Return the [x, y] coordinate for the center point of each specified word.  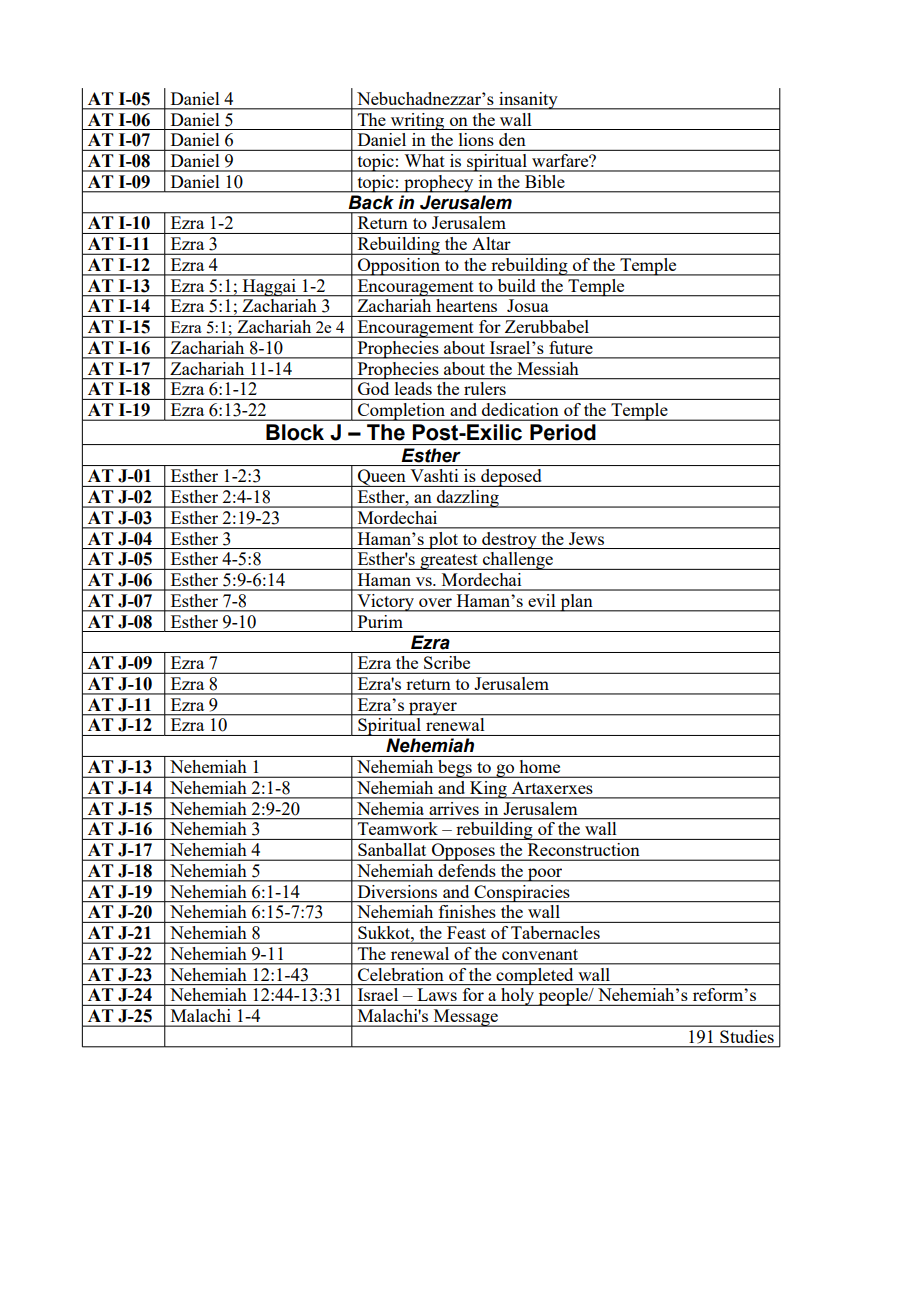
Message [466, 1018]
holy [518, 997]
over [435, 602]
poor [545, 875]
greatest [449, 562]
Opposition [399, 267]
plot [443, 540]
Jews [586, 538]
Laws [437, 994]
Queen [382, 478]
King [488, 790]
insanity [528, 101]
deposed [511, 478]
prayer [433, 709]
